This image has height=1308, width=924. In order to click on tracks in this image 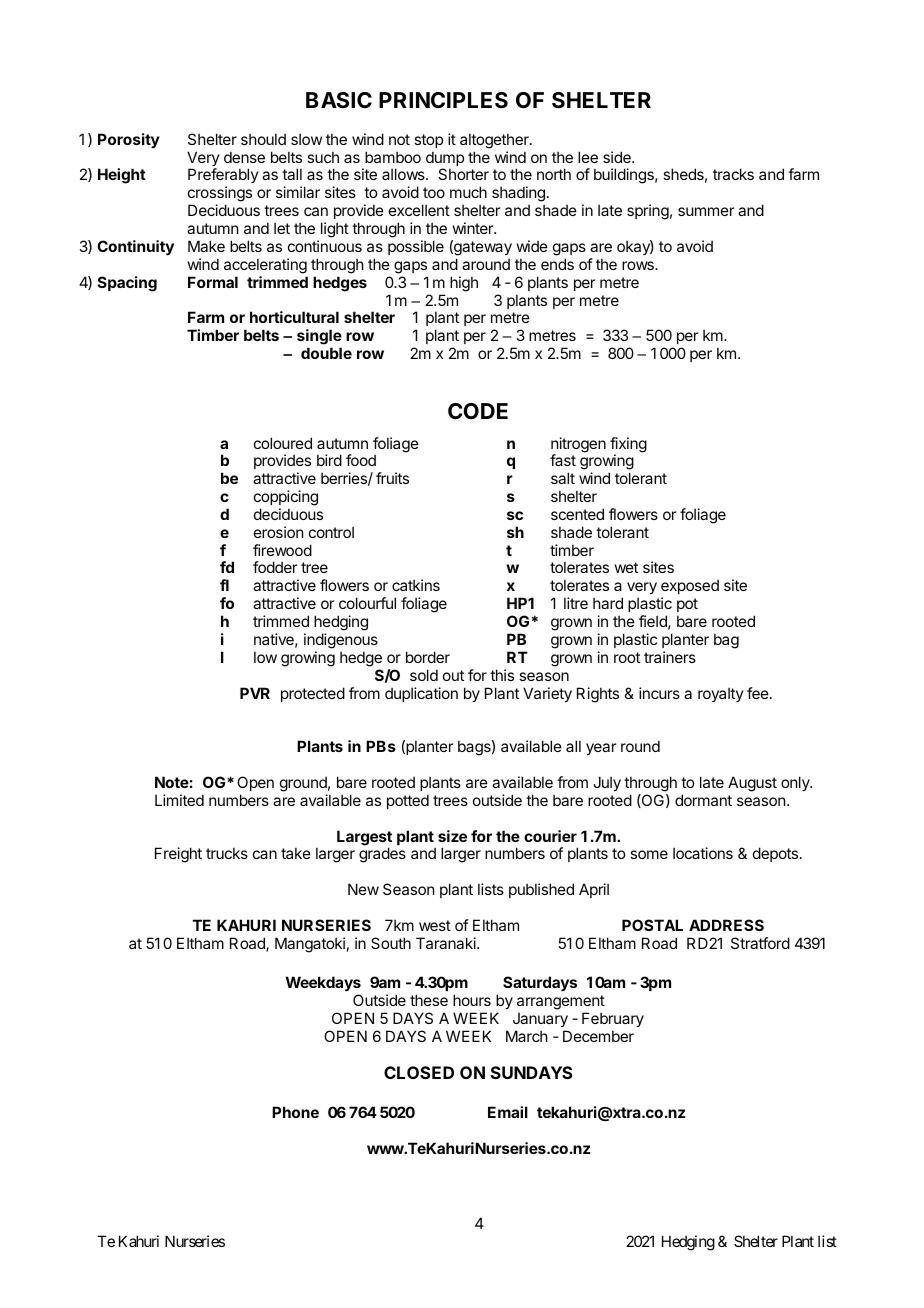, I will do `click(733, 174)`.
